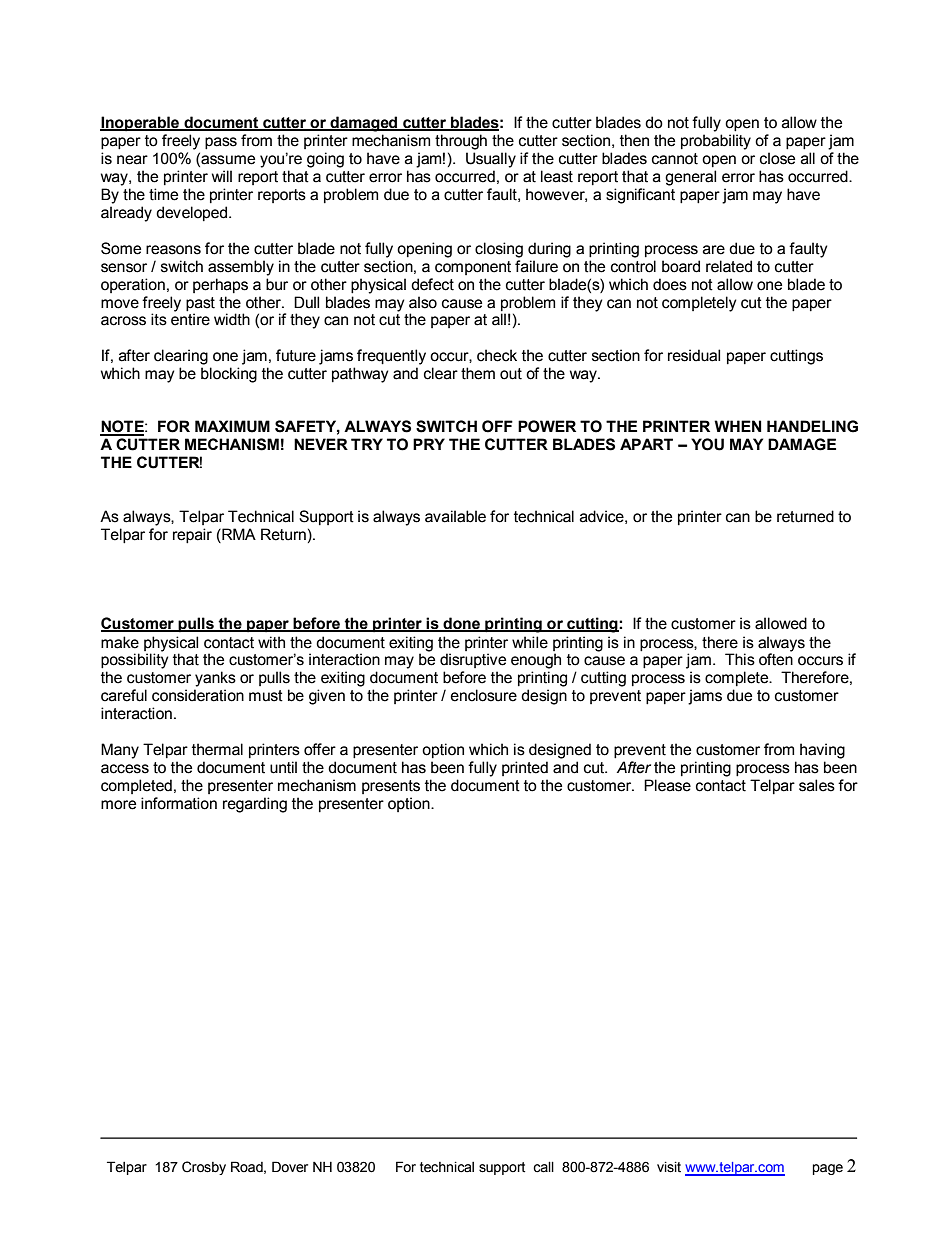  Describe the element at coordinates (740, 659) in the screenshot. I see `This` at that location.
